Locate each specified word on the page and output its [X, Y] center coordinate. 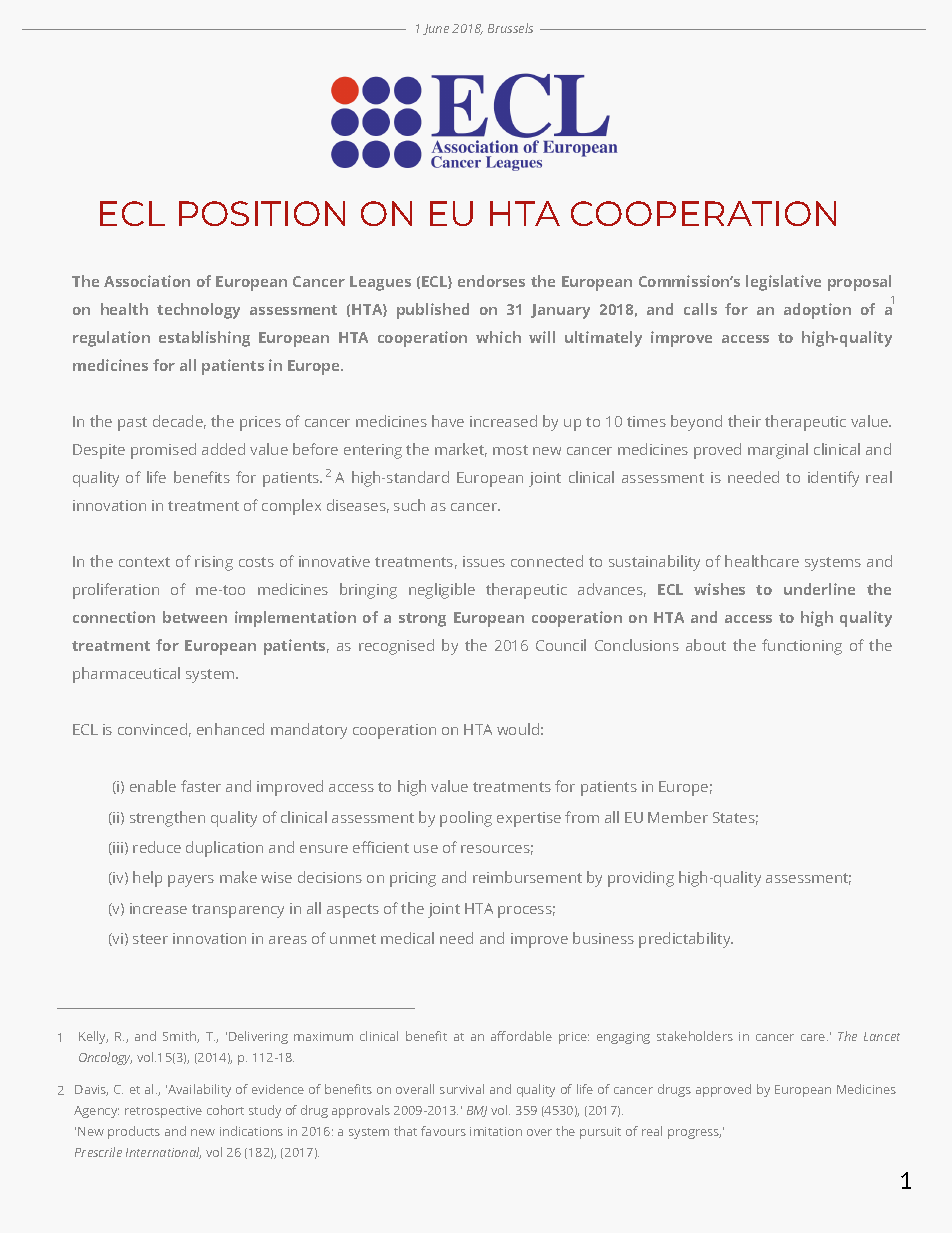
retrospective [163, 1112]
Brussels [510, 28]
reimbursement [527, 877]
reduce [157, 847]
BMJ [477, 1111]
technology [198, 311]
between [195, 617]
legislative [783, 283]
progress [694, 1134]
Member [678, 817]
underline [819, 589]
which [498, 337]
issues [484, 561]
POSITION [262, 213]
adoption [817, 311]
